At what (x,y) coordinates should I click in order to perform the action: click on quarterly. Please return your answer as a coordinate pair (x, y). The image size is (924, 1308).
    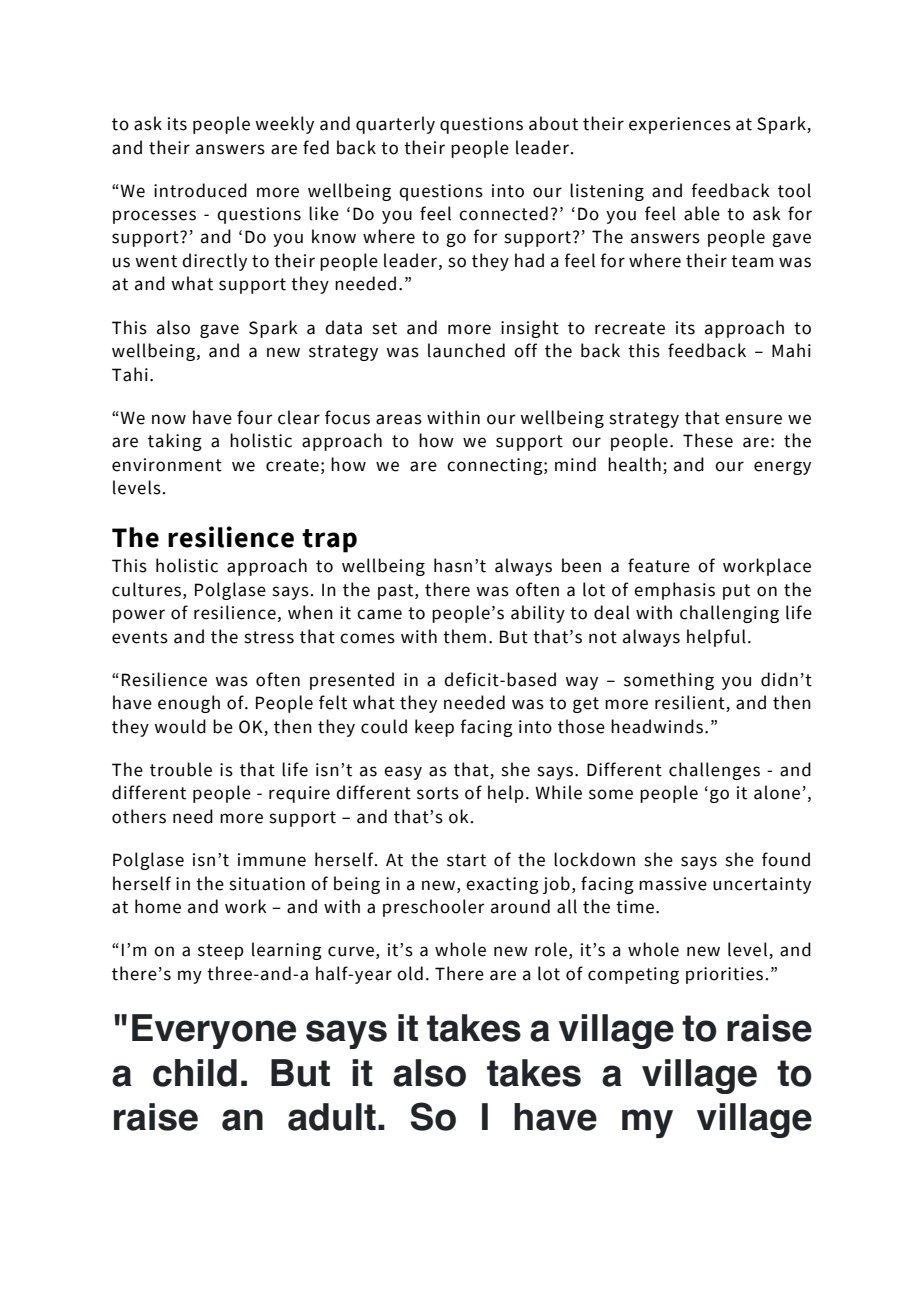
    Looking at the image, I should click on (395, 125).
